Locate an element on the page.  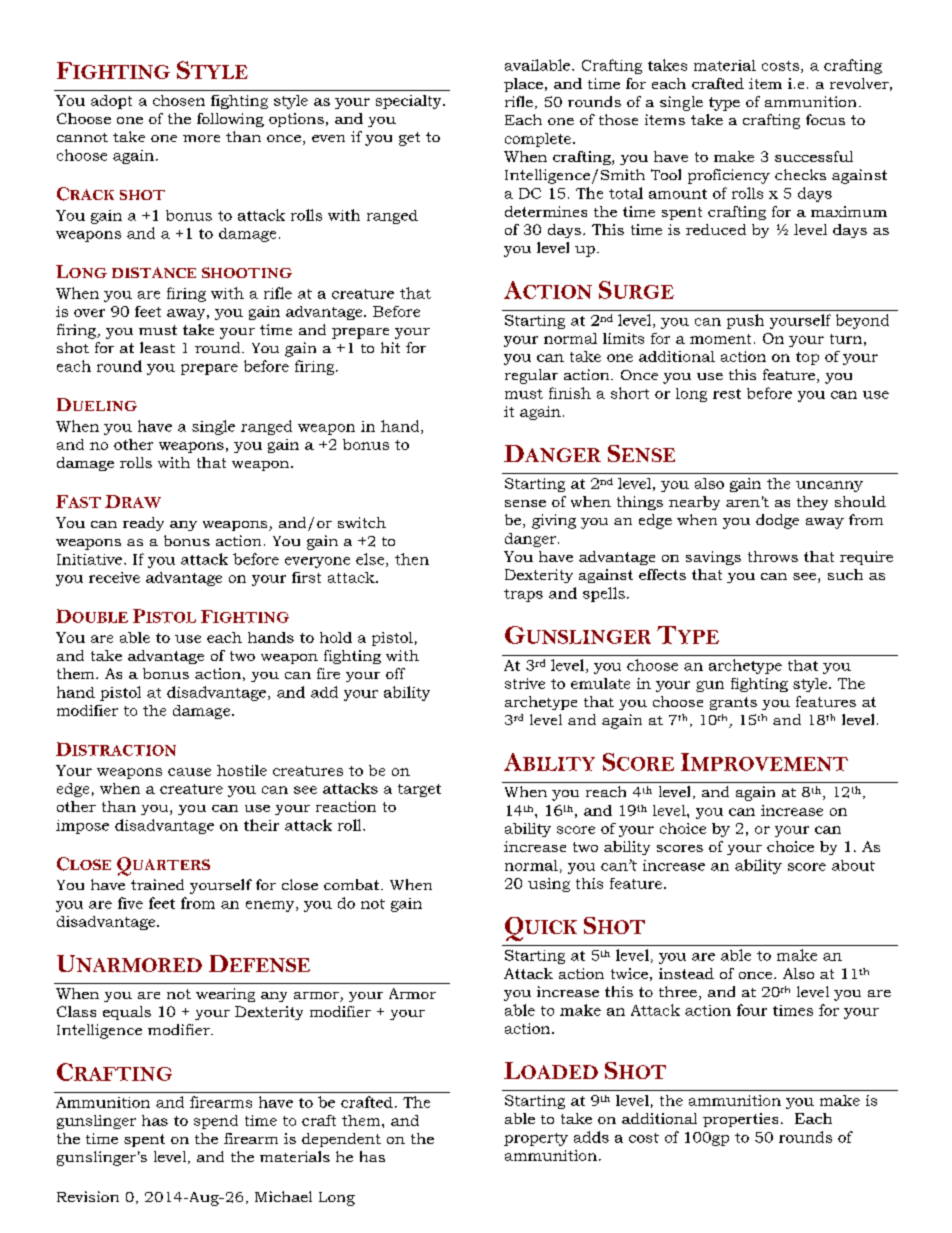
focus is located at coordinates (825, 119).
